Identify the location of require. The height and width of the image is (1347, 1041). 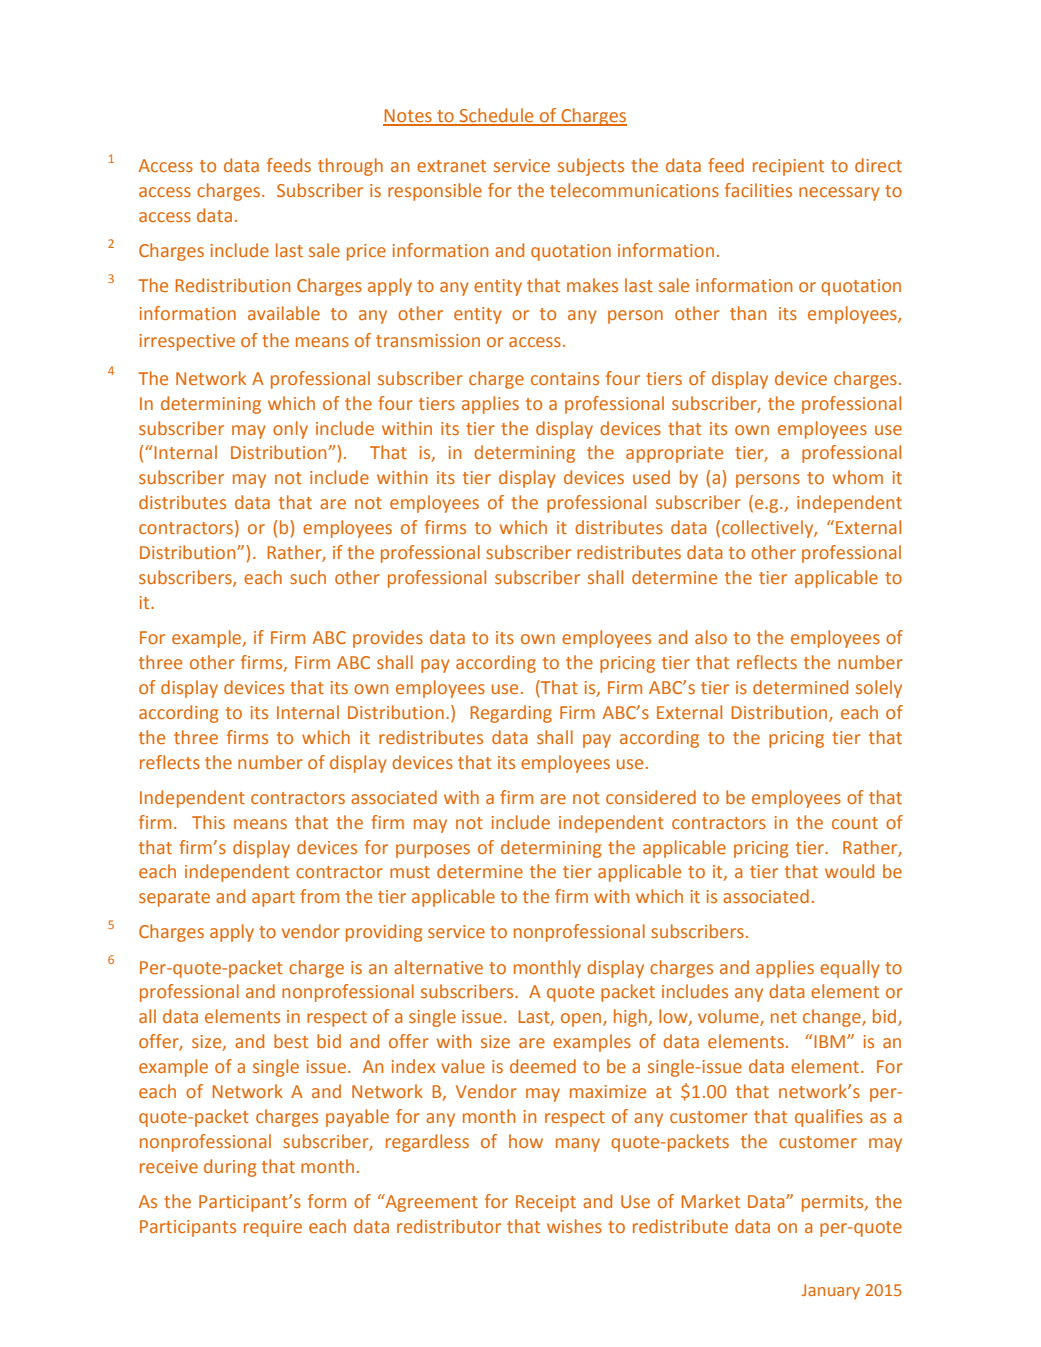
(273, 1228).
